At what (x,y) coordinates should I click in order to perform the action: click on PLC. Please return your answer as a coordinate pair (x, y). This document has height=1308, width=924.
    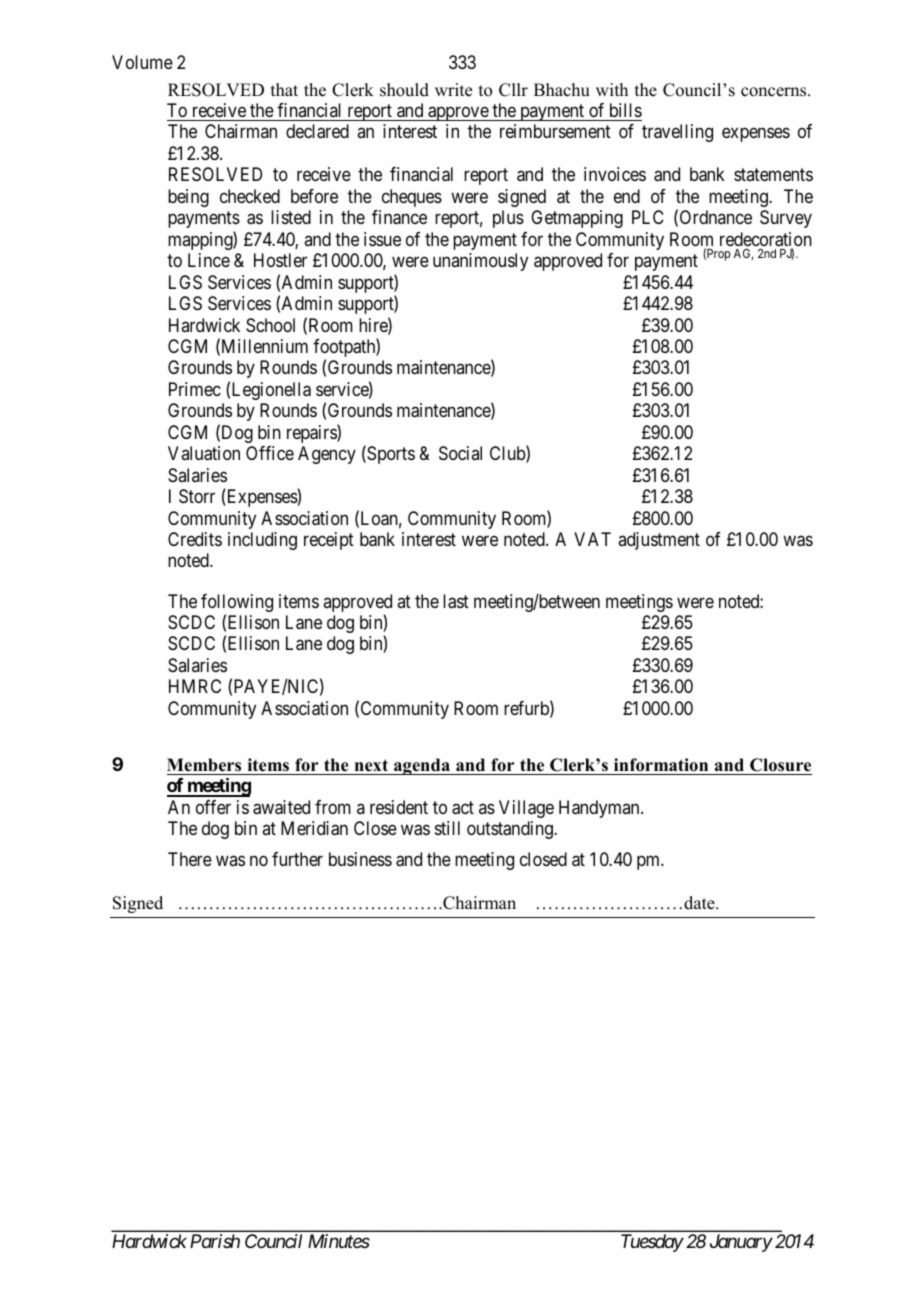
    Looking at the image, I should click on (648, 217).
